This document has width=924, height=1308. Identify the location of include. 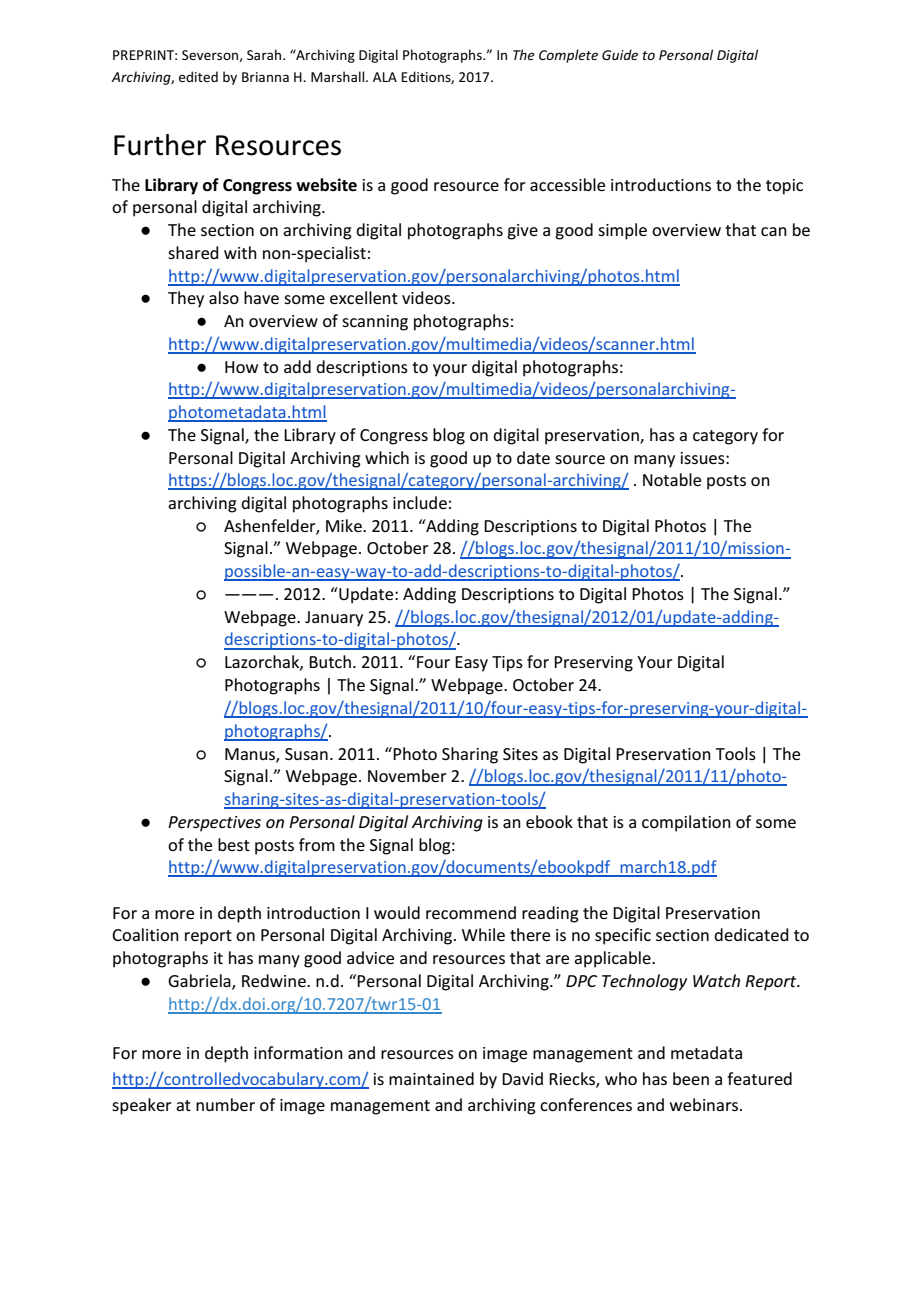
(420, 502).
